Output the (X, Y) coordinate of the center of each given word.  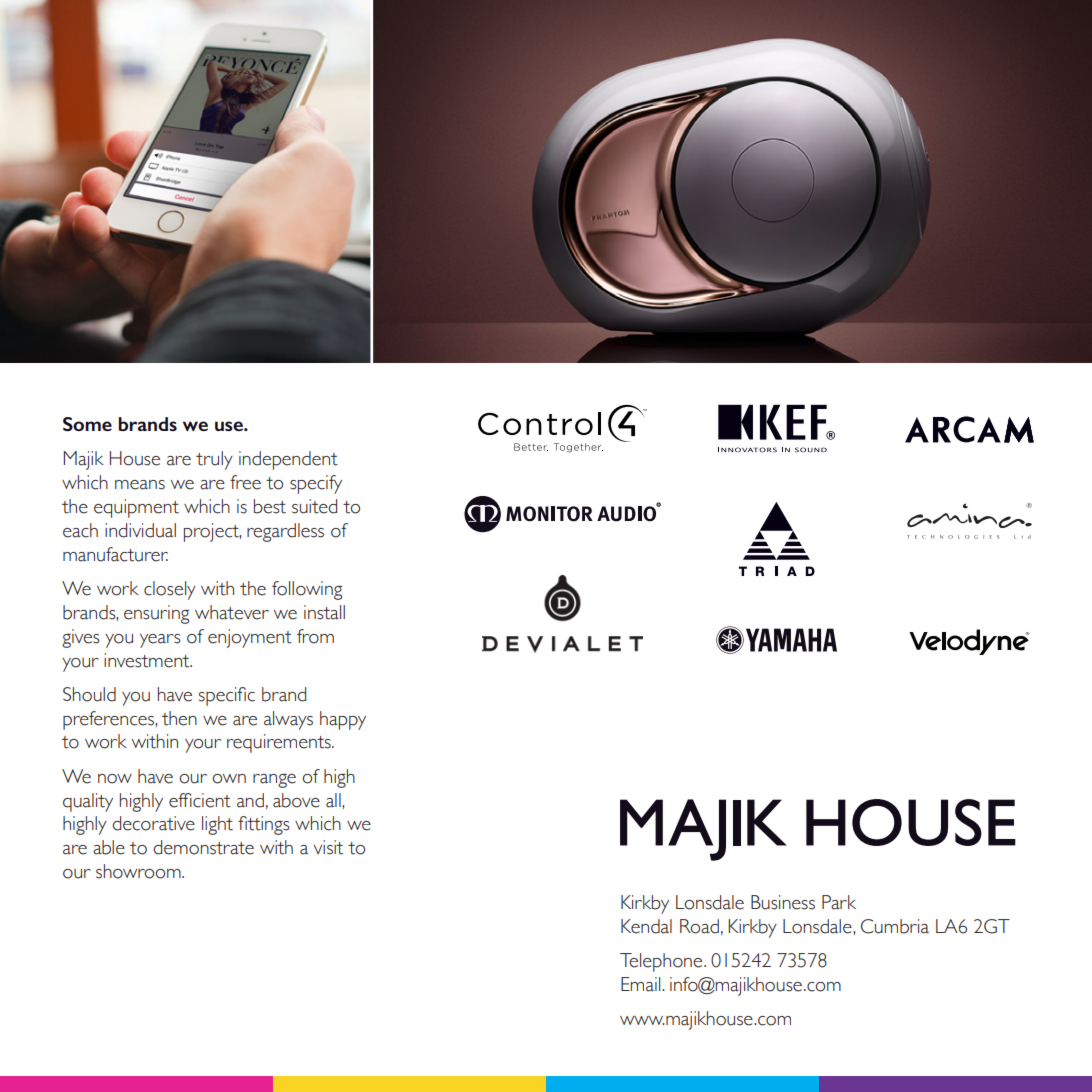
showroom (139, 871)
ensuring (156, 614)
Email (642, 984)
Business (783, 902)
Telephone (662, 962)
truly (214, 460)
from (315, 636)
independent (288, 460)
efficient (200, 800)
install (324, 612)
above (296, 800)
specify (316, 484)
